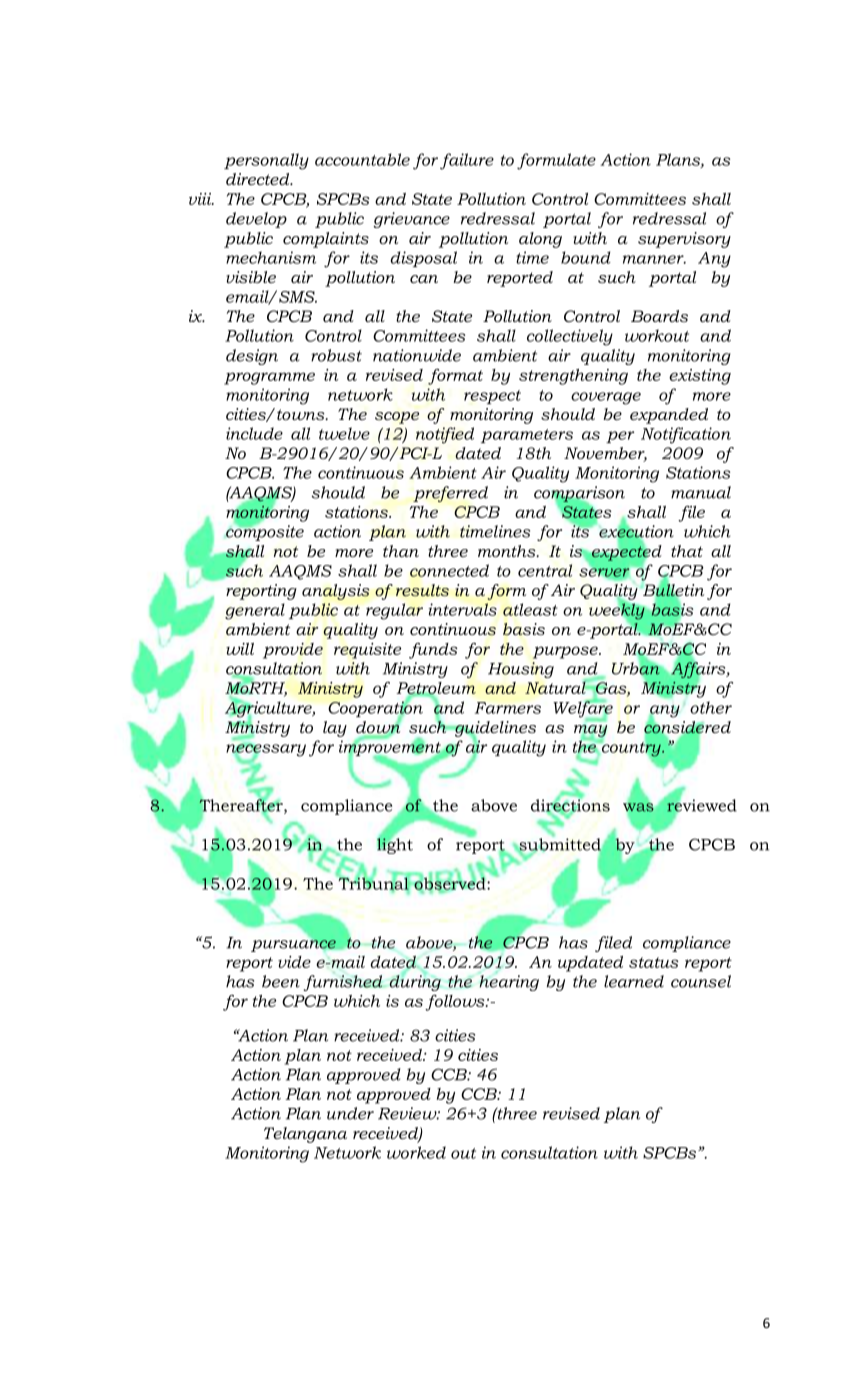 Image resolution: width=849 pixels, height=1400 pixels. Describe the element at coordinates (684, 240) in the page. I see `supervisory` at that location.
